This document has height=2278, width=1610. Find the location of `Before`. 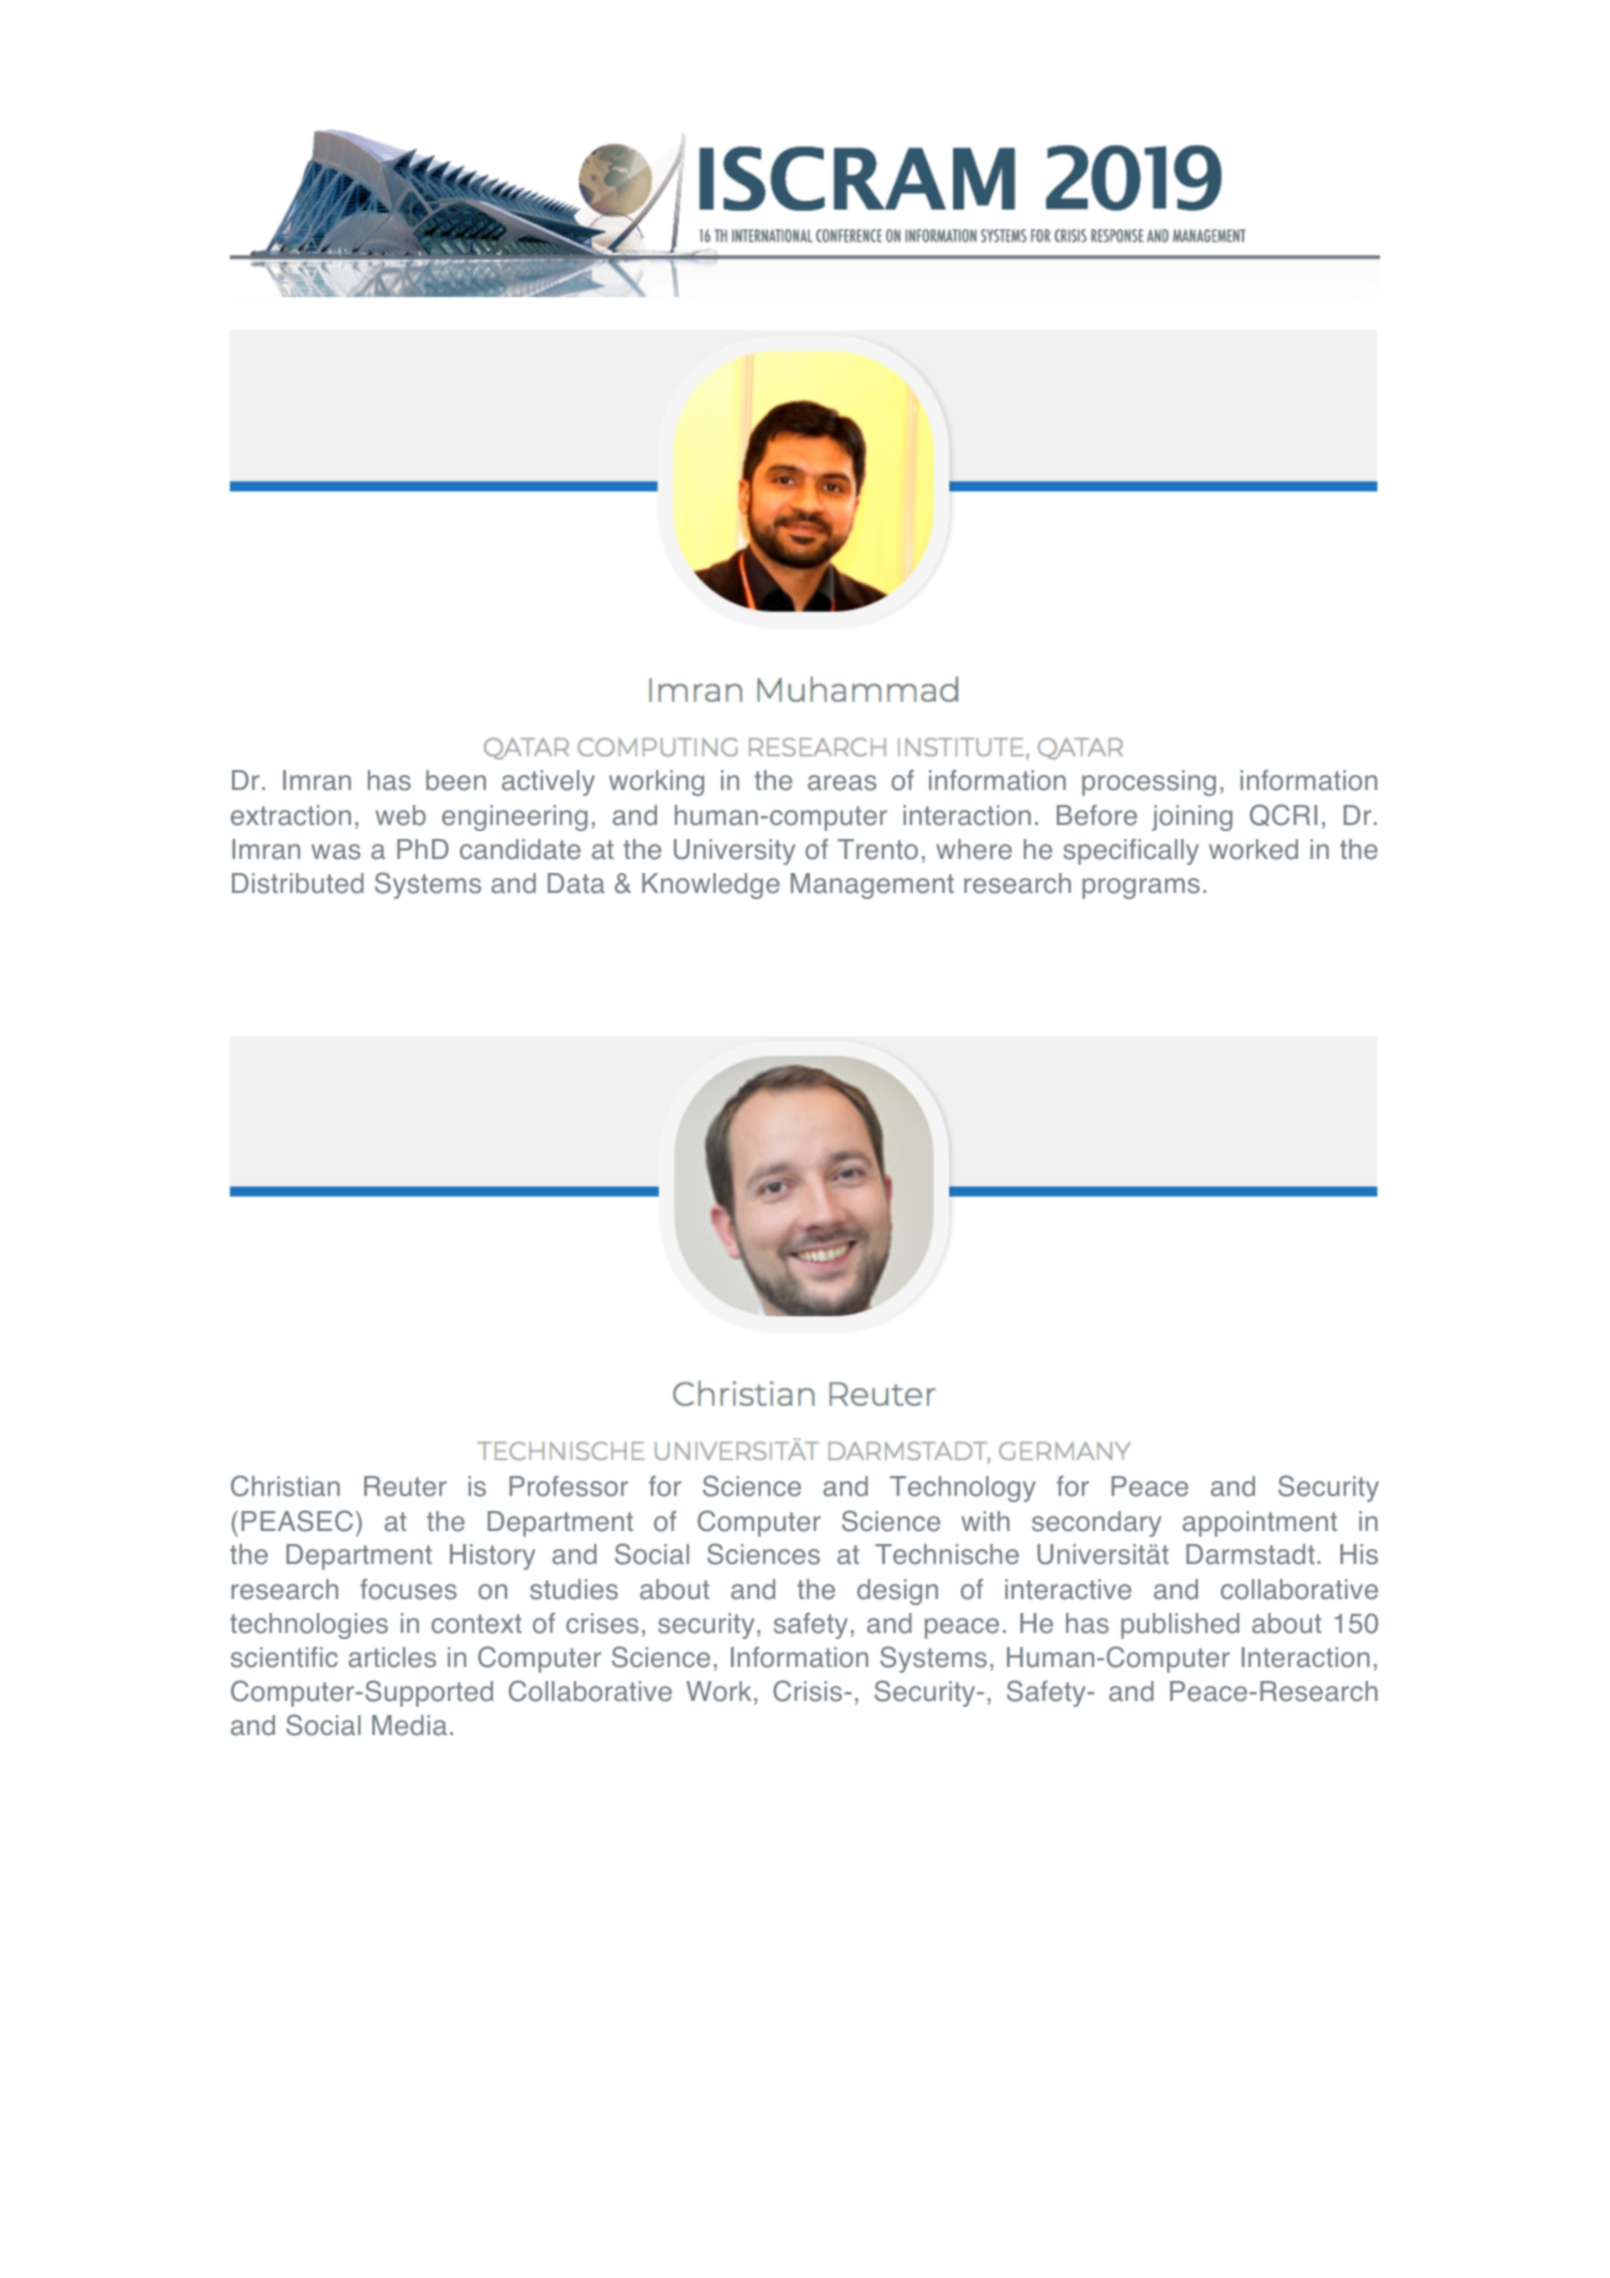

Before is located at coordinates (1097, 815).
